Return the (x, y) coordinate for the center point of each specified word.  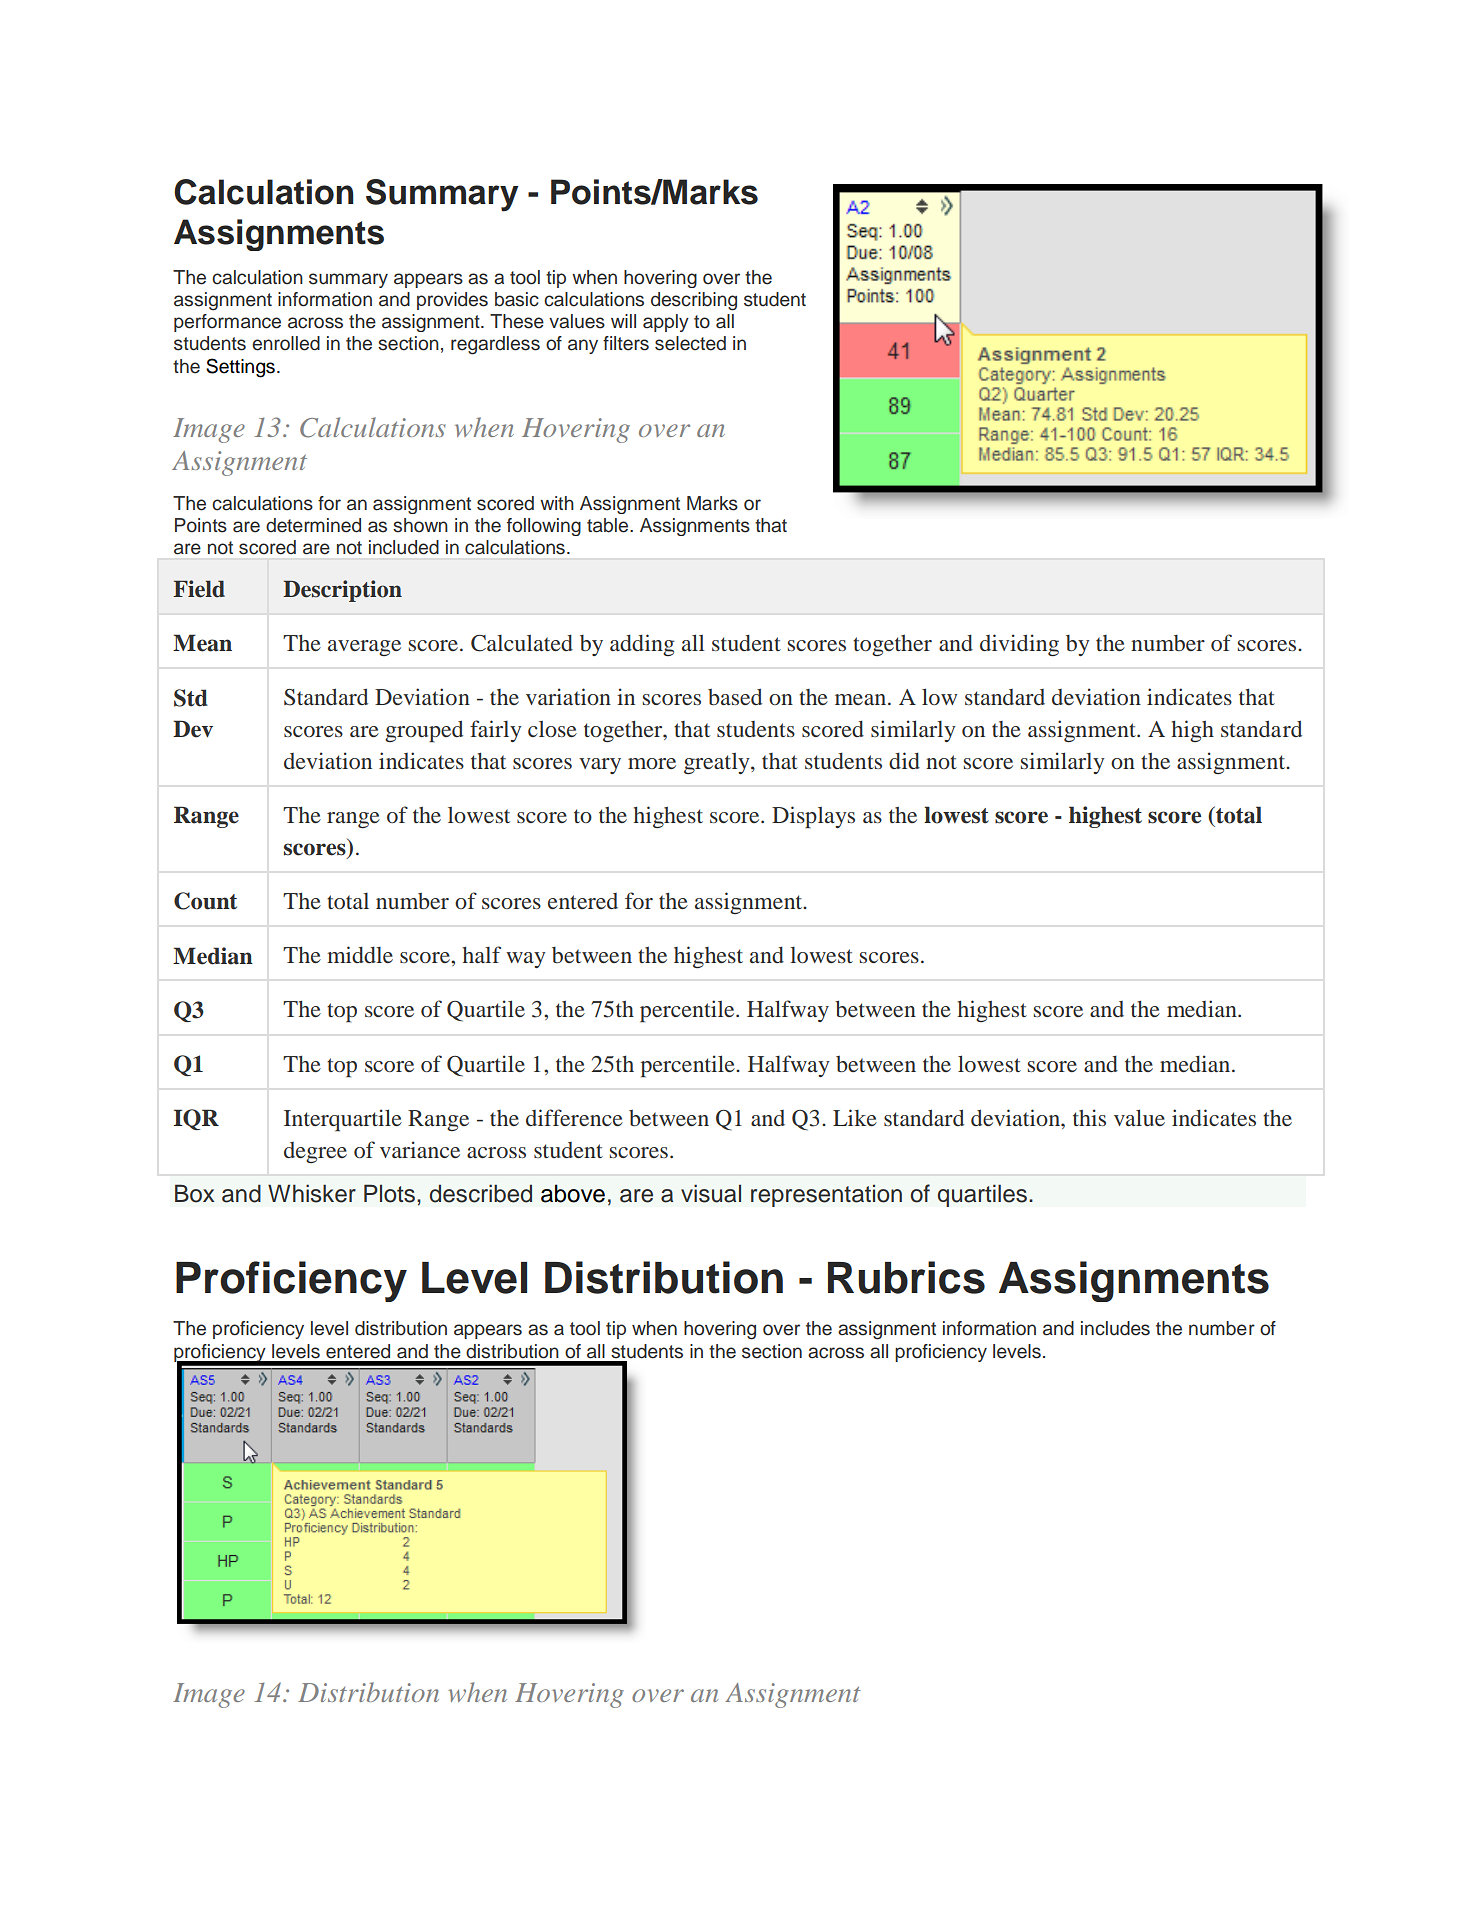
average (364, 648)
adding (642, 645)
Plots (389, 1193)
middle (360, 954)
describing (694, 301)
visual (711, 1193)
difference (574, 1117)
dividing (1019, 645)
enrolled (286, 343)
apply (666, 323)
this (1089, 1117)
